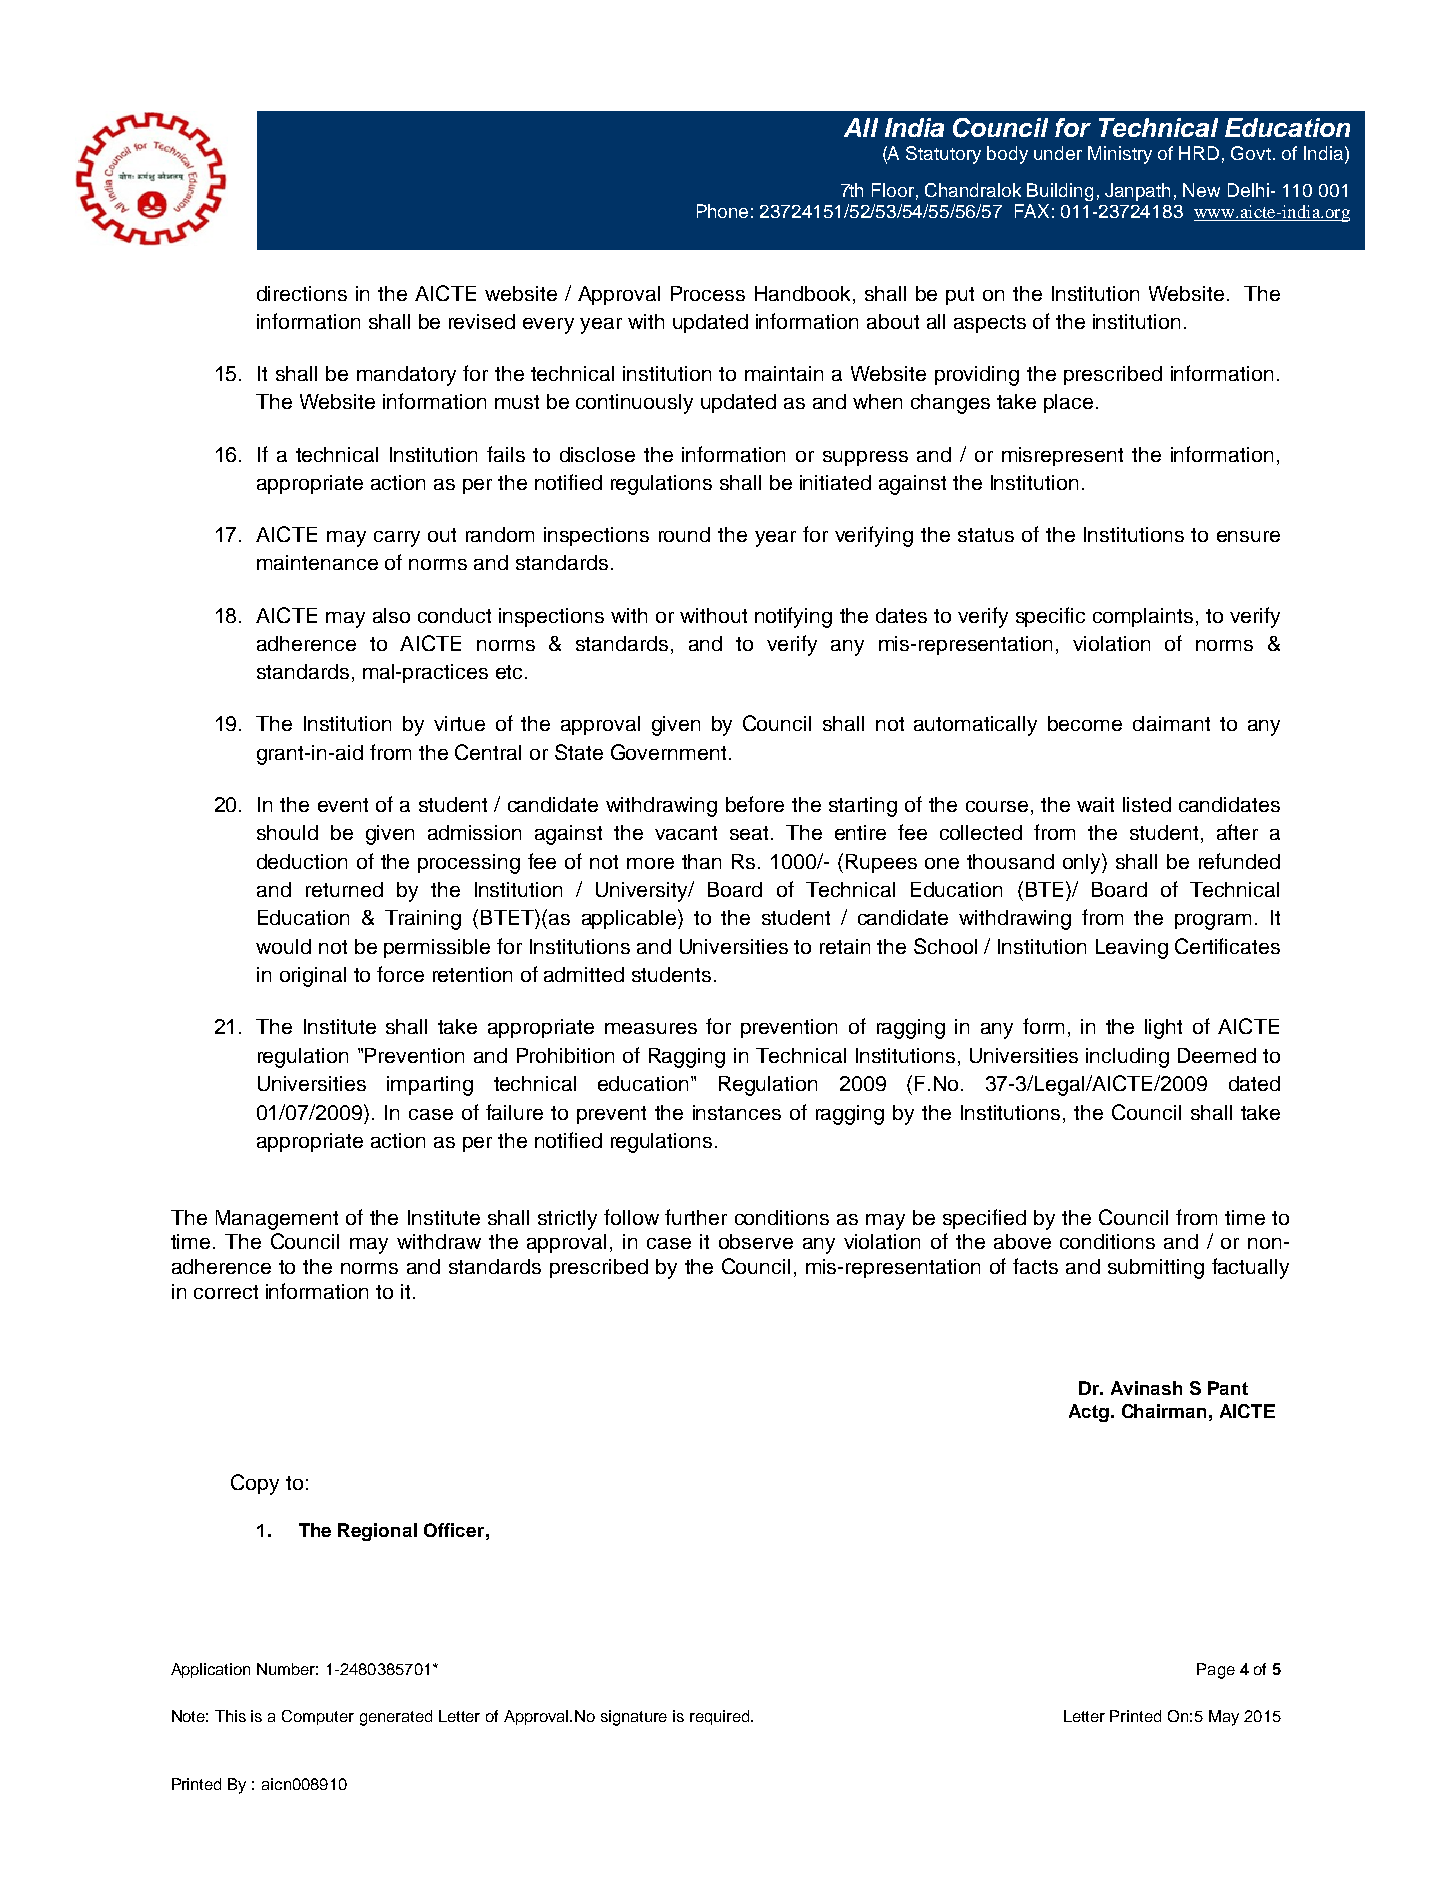  What do you see at coordinates (1132, 949) in the screenshot?
I see `Leaving` at bounding box center [1132, 949].
